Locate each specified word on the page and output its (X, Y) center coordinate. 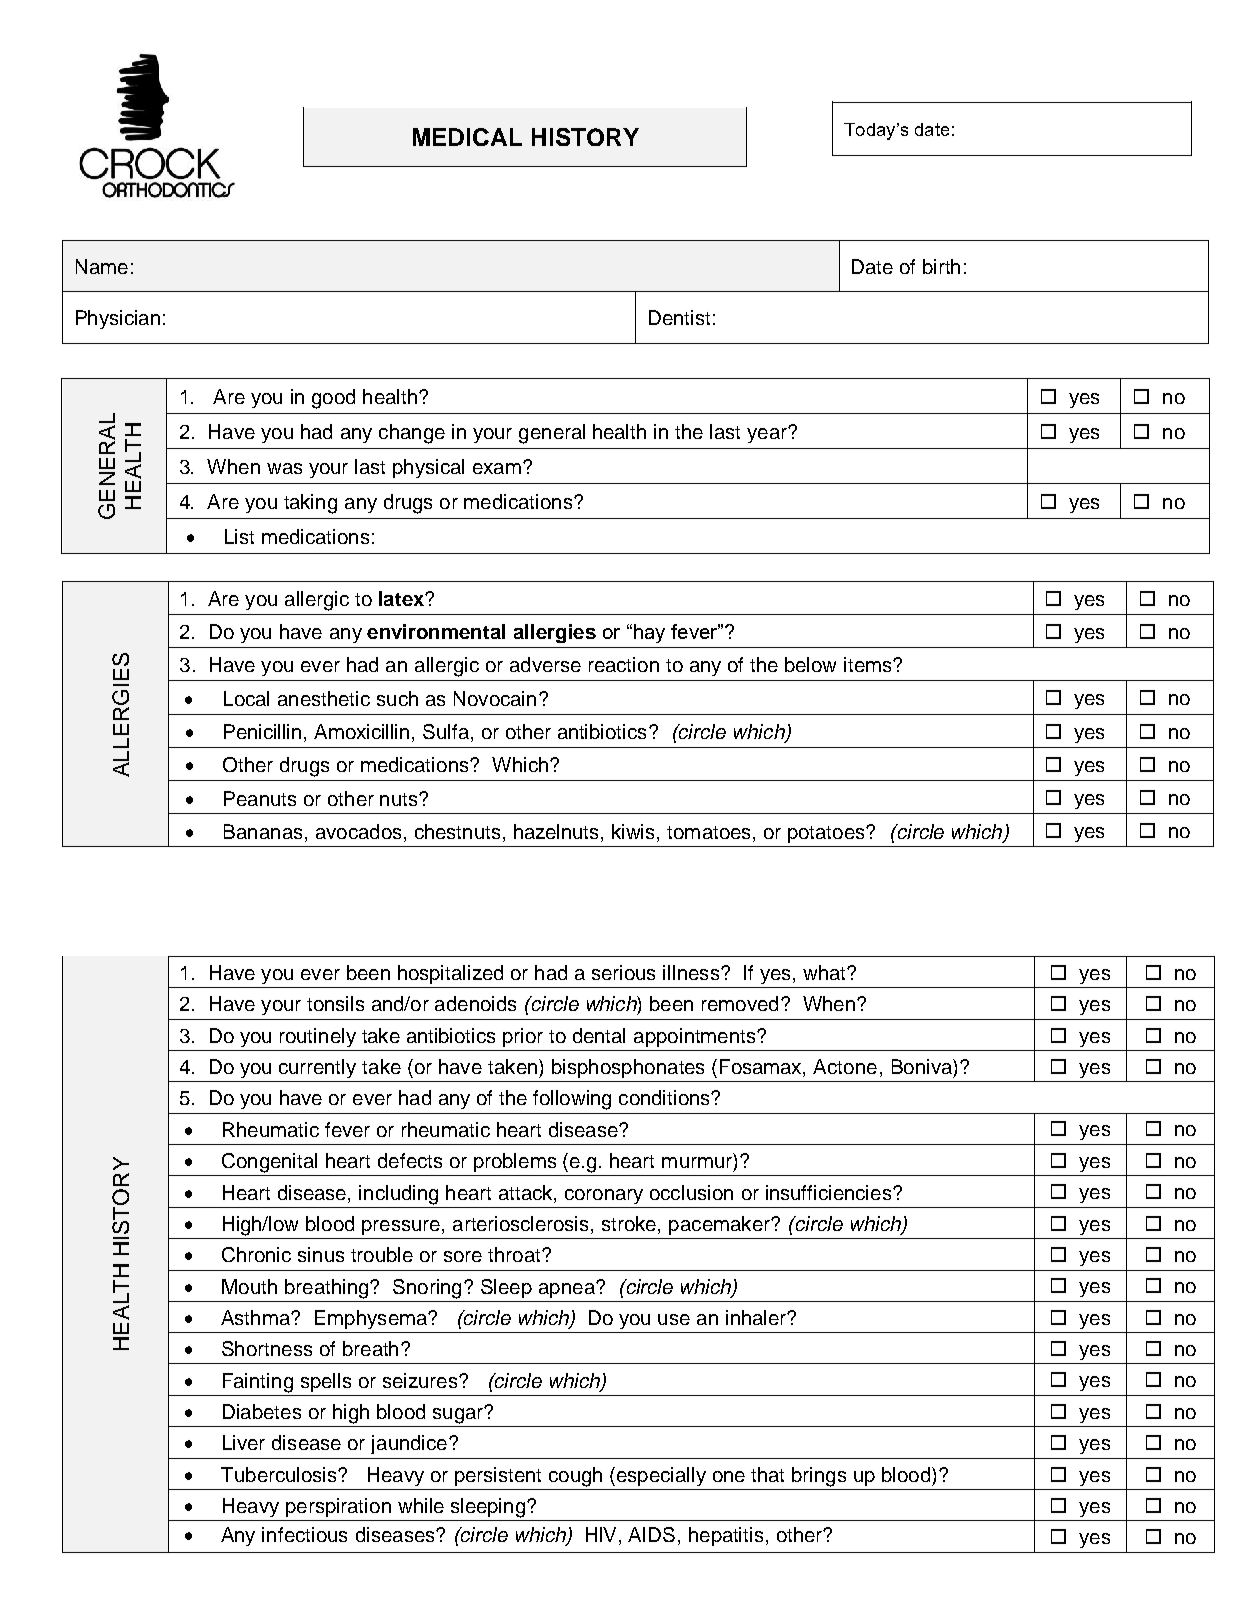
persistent (498, 1476)
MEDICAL (467, 137)
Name (102, 266)
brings (819, 1477)
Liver (244, 1442)
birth (941, 266)
